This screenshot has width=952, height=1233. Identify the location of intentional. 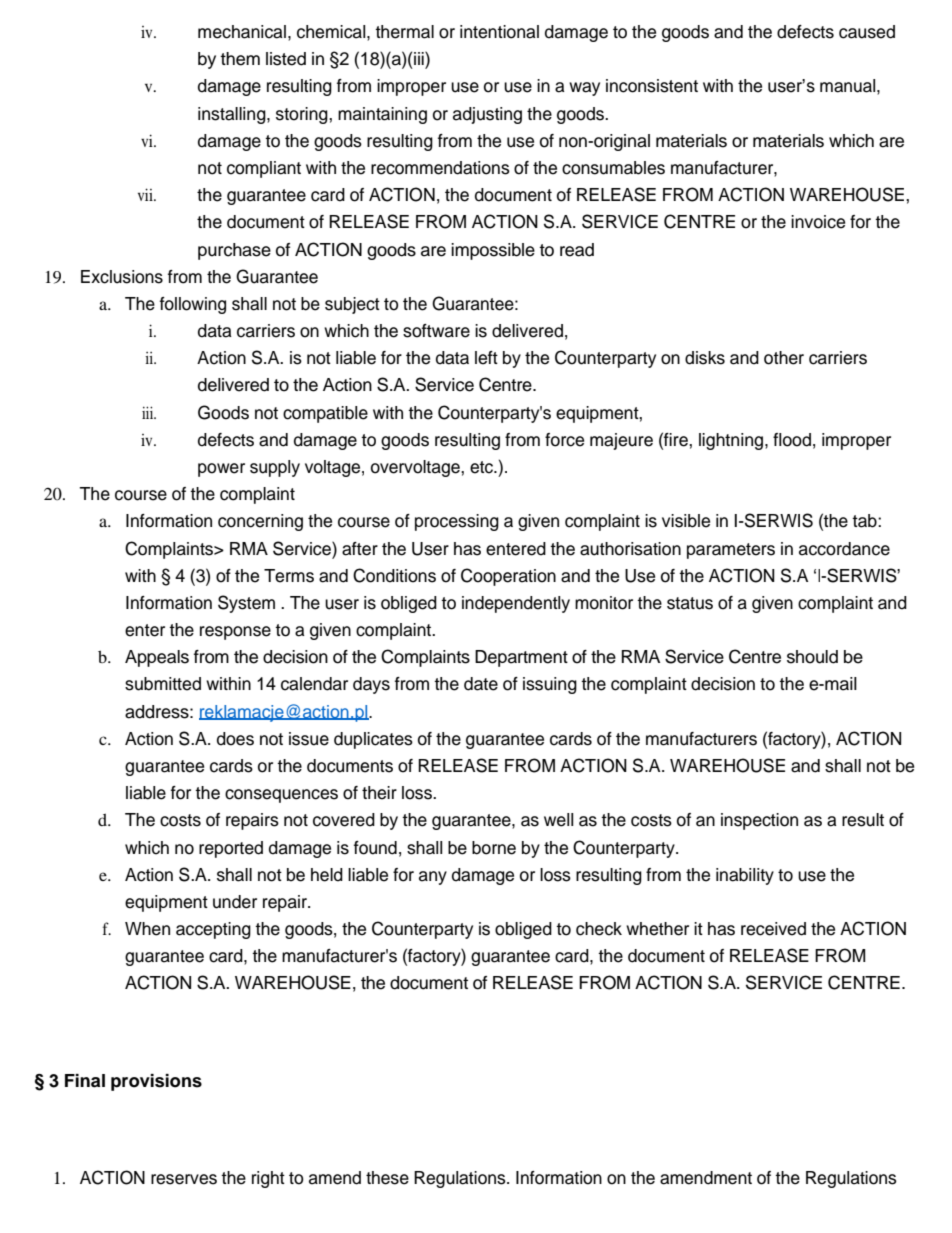
(499, 32).
